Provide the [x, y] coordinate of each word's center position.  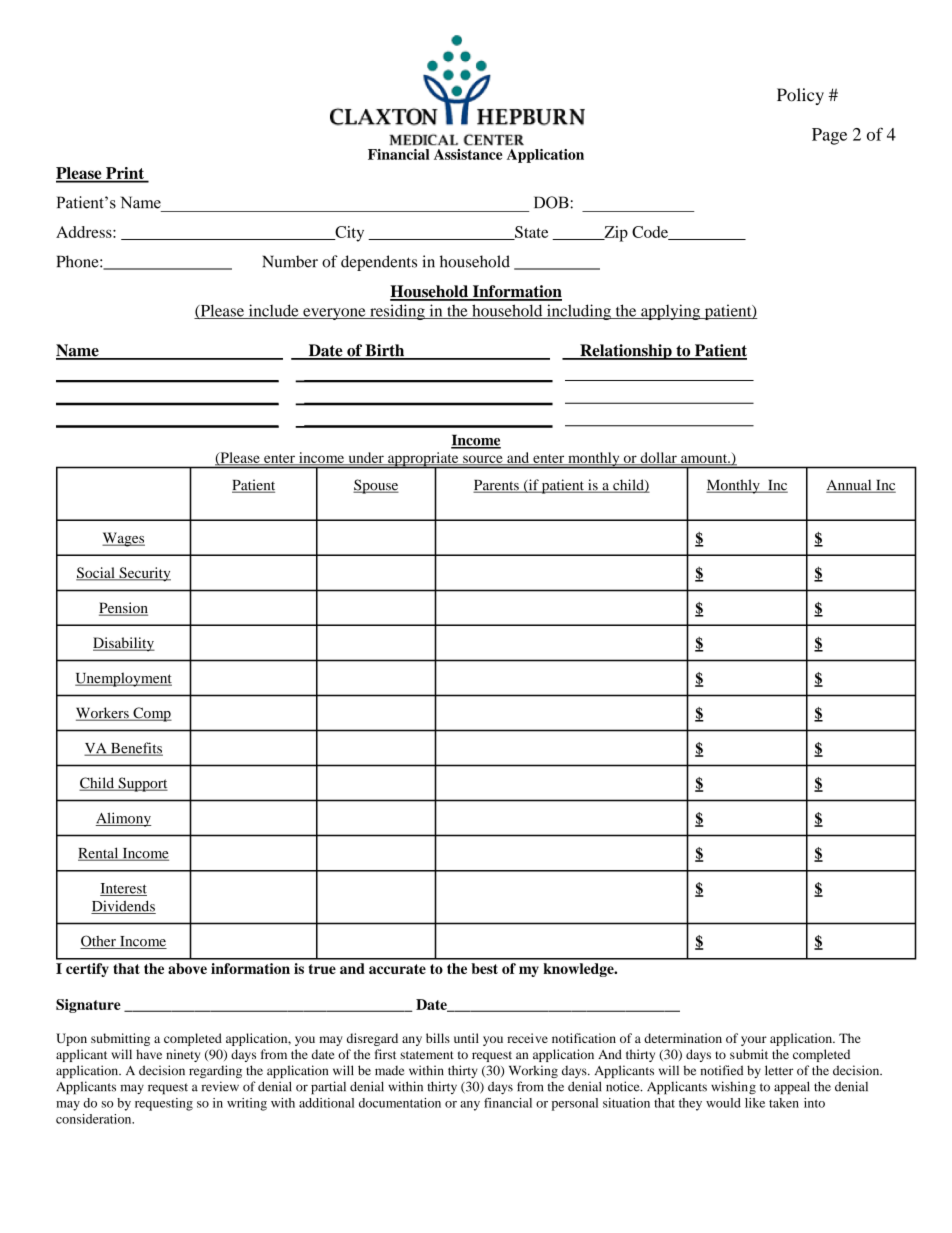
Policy [800, 96]
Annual [850, 486]
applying [671, 312]
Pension [123, 609]
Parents [497, 486]
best [484, 968]
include [273, 311]
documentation [400, 1103]
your [754, 1041]
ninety [183, 1055]
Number [290, 261]
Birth [385, 351]
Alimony [123, 819]
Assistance [468, 154]
